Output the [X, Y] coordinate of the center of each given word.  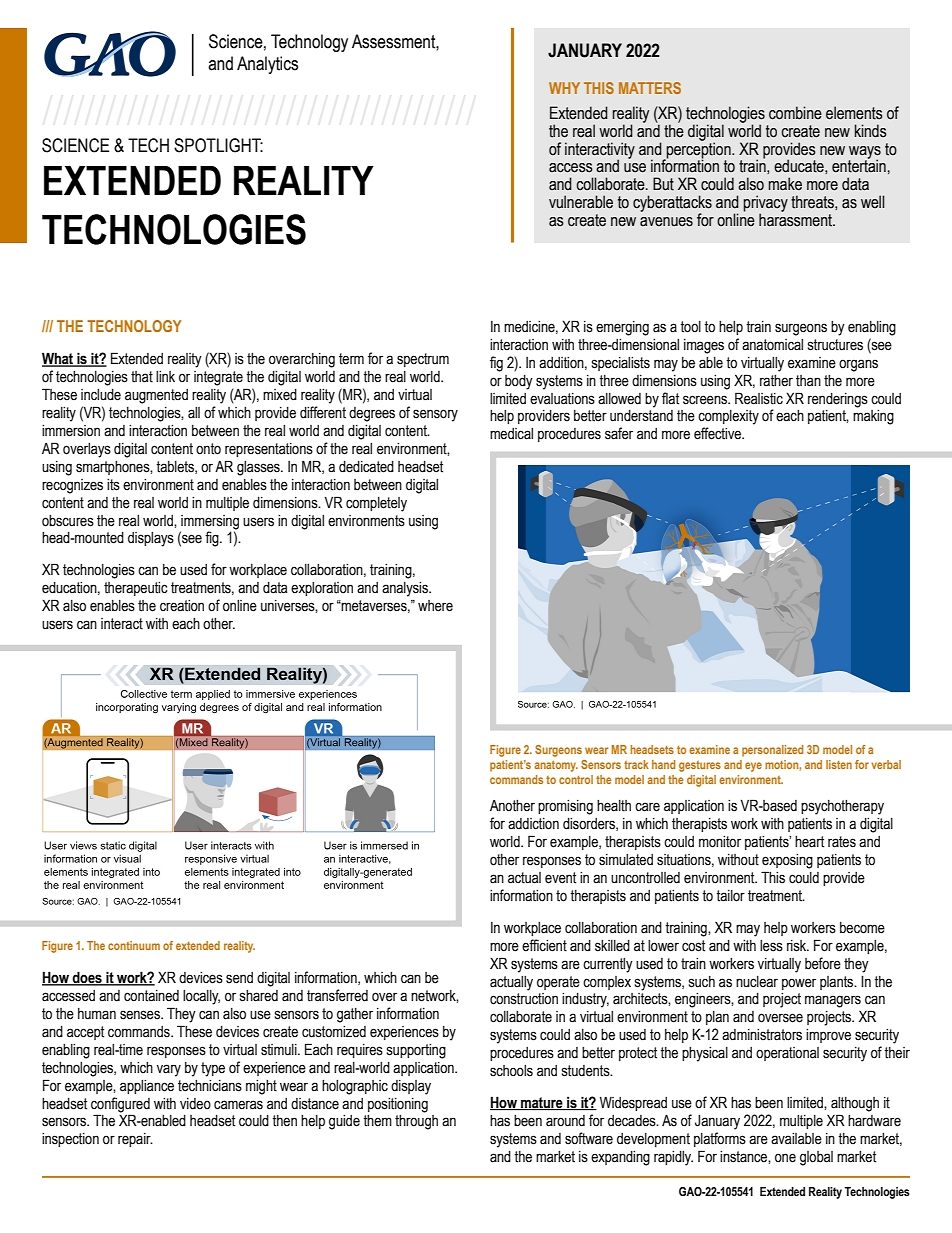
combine [795, 113]
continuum [134, 945]
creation [182, 606]
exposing [787, 861]
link [165, 376]
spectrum [423, 360]
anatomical [772, 345]
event [560, 878]
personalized [773, 751]
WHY [564, 88]
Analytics [267, 65]
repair [135, 1140]
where [435, 606]
